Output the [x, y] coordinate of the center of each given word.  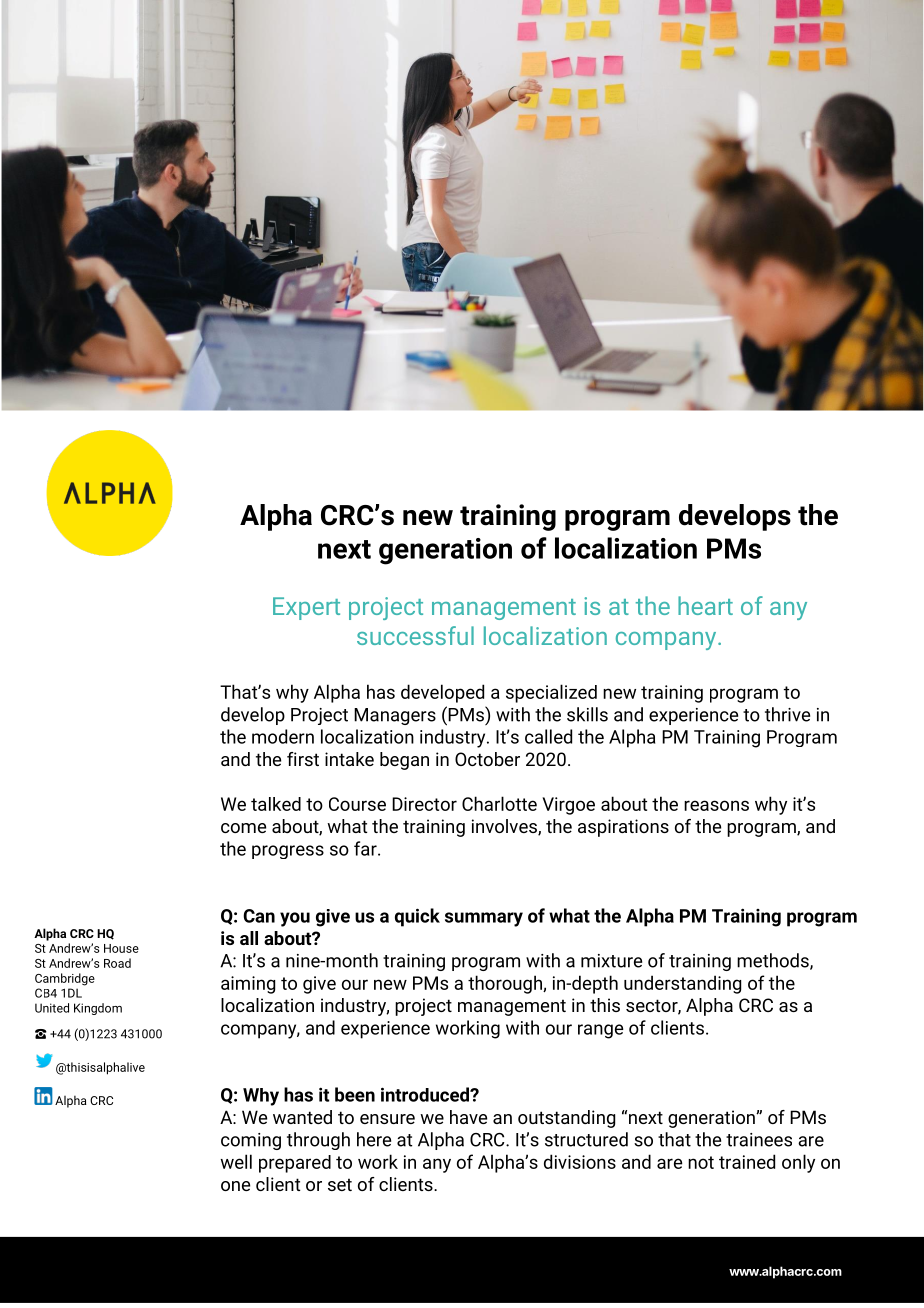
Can [259, 916]
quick [417, 917]
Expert [306, 608]
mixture [611, 961]
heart [705, 605]
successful [415, 635]
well [236, 1161]
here [374, 1139]
